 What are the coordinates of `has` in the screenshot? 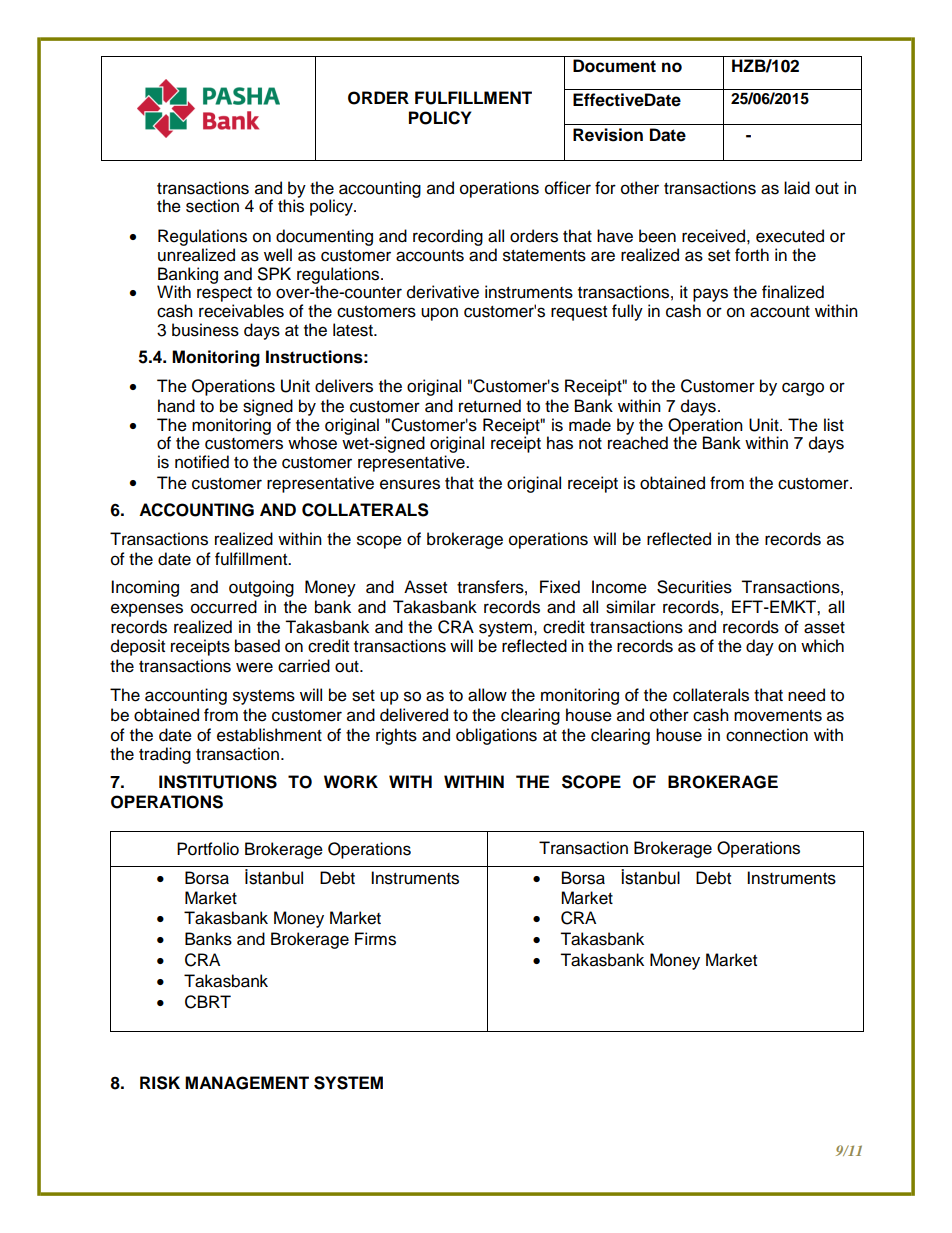 It's located at (560, 443).
